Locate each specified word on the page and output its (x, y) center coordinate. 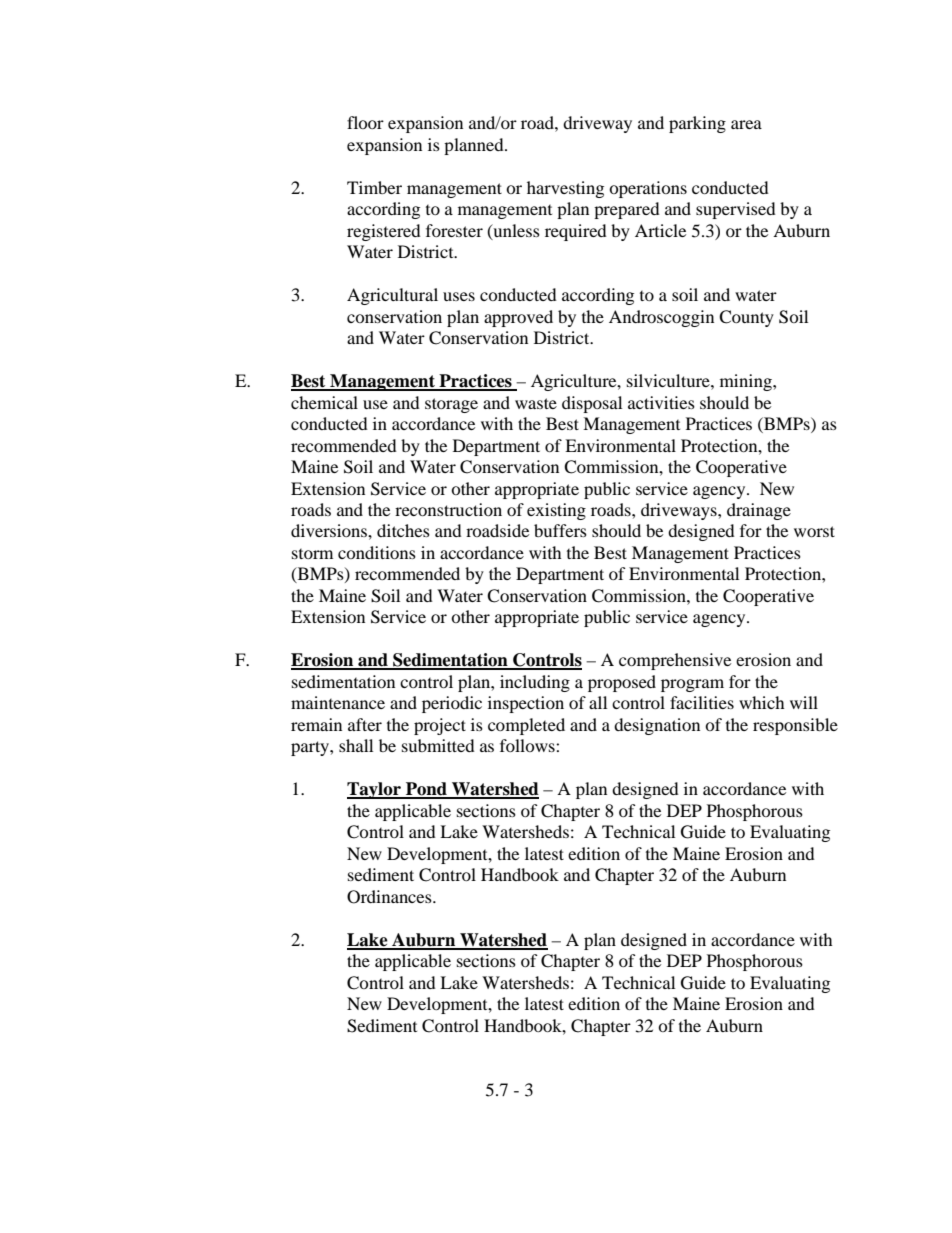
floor (365, 122)
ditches (403, 530)
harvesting (565, 189)
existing (556, 511)
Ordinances (390, 897)
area (746, 124)
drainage (759, 511)
